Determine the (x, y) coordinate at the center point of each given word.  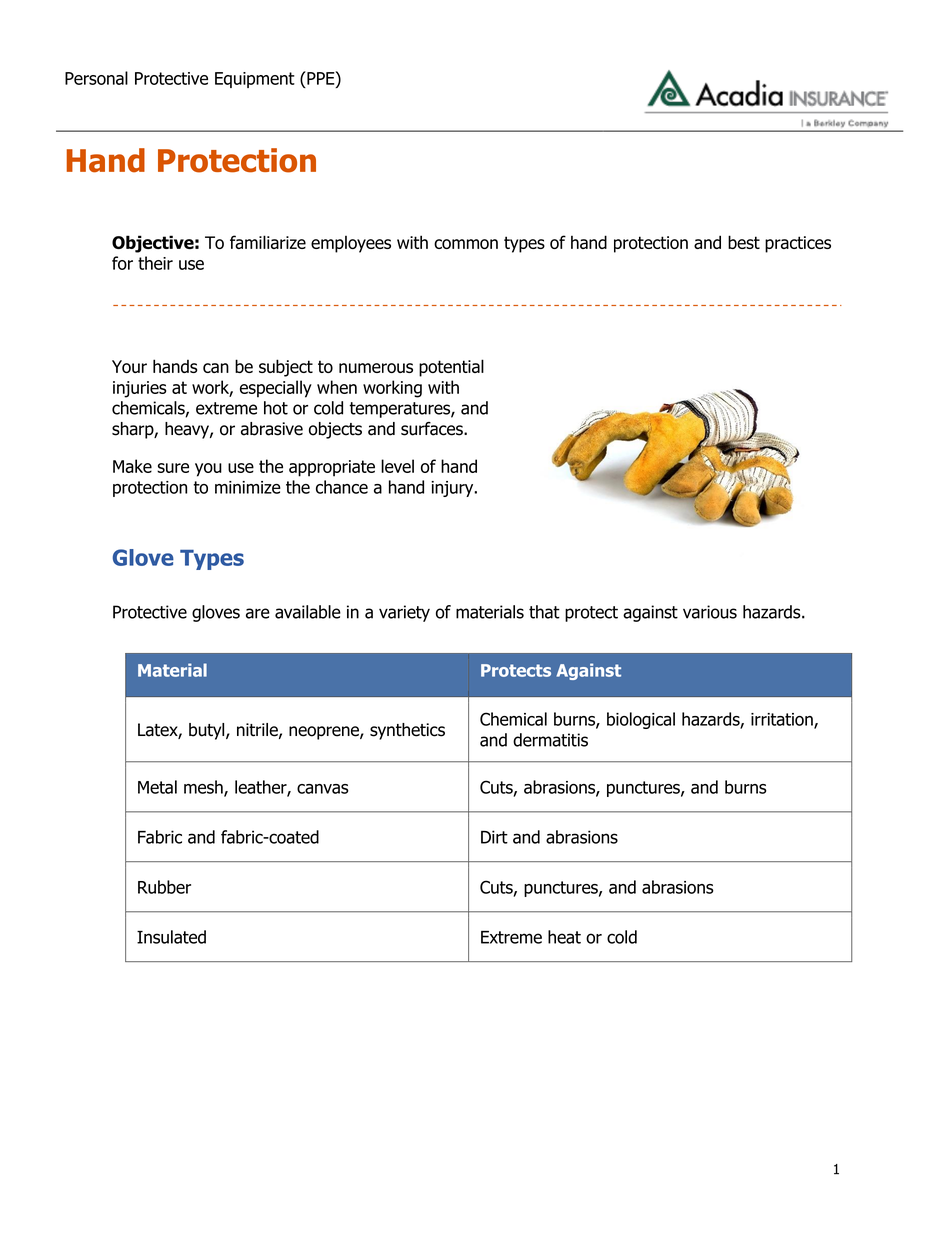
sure (173, 468)
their (155, 263)
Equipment (255, 80)
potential (451, 368)
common (466, 244)
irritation (783, 720)
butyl (208, 731)
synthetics (407, 731)
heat (564, 937)
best (744, 242)
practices (798, 244)
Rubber (164, 887)
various (710, 612)
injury (453, 489)
